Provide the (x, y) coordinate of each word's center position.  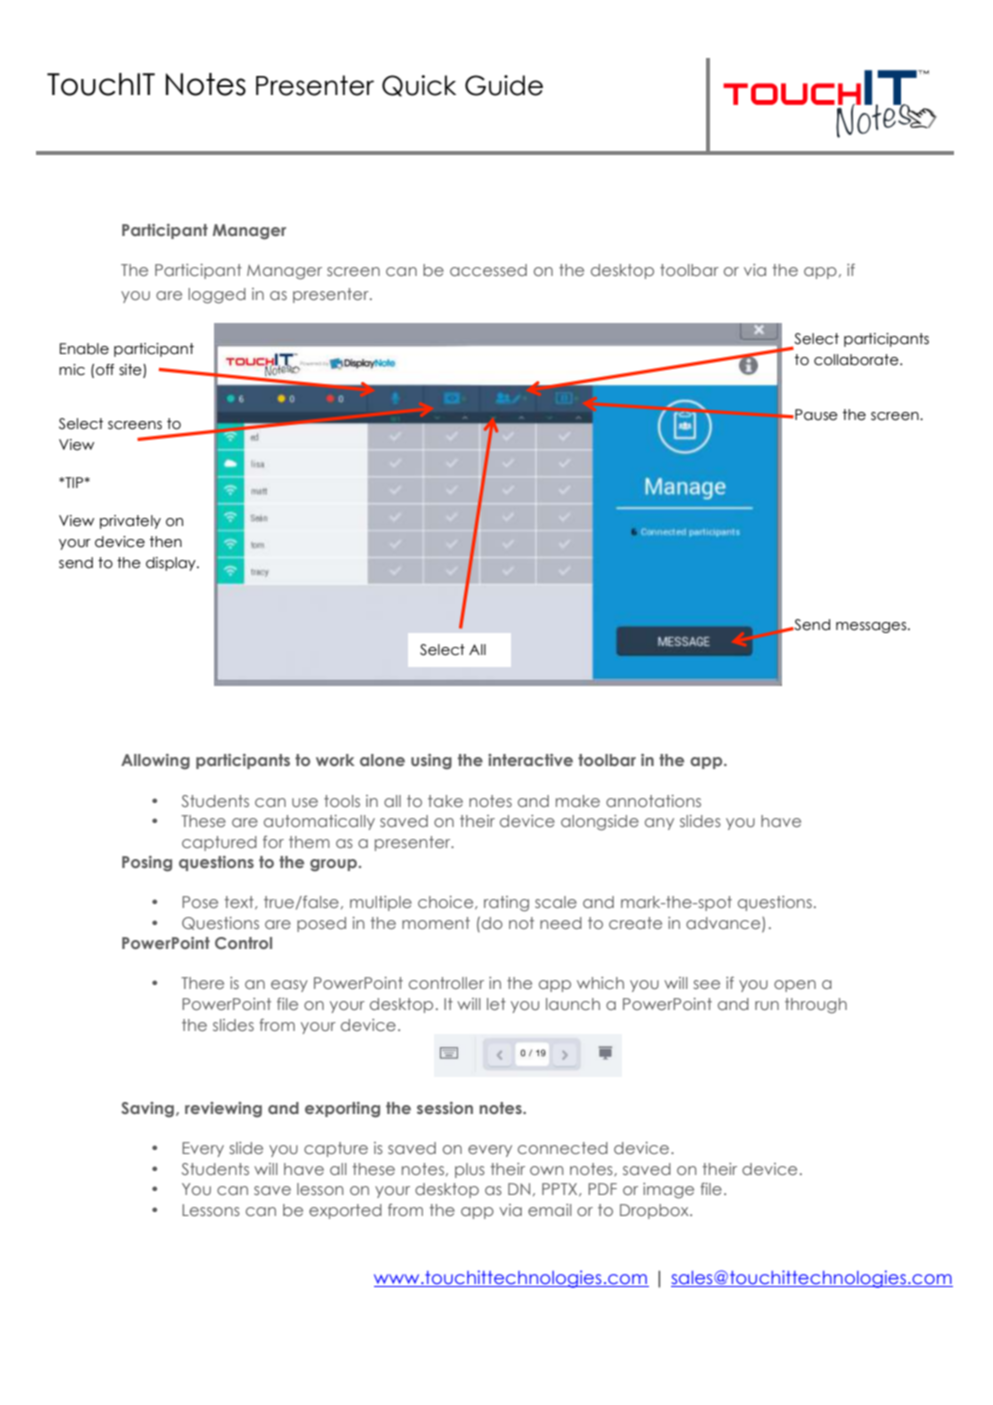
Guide (504, 85)
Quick (419, 86)
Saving (149, 1110)
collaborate (857, 360)
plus (470, 1170)
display (172, 564)
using (431, 762)
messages (872, 627)
